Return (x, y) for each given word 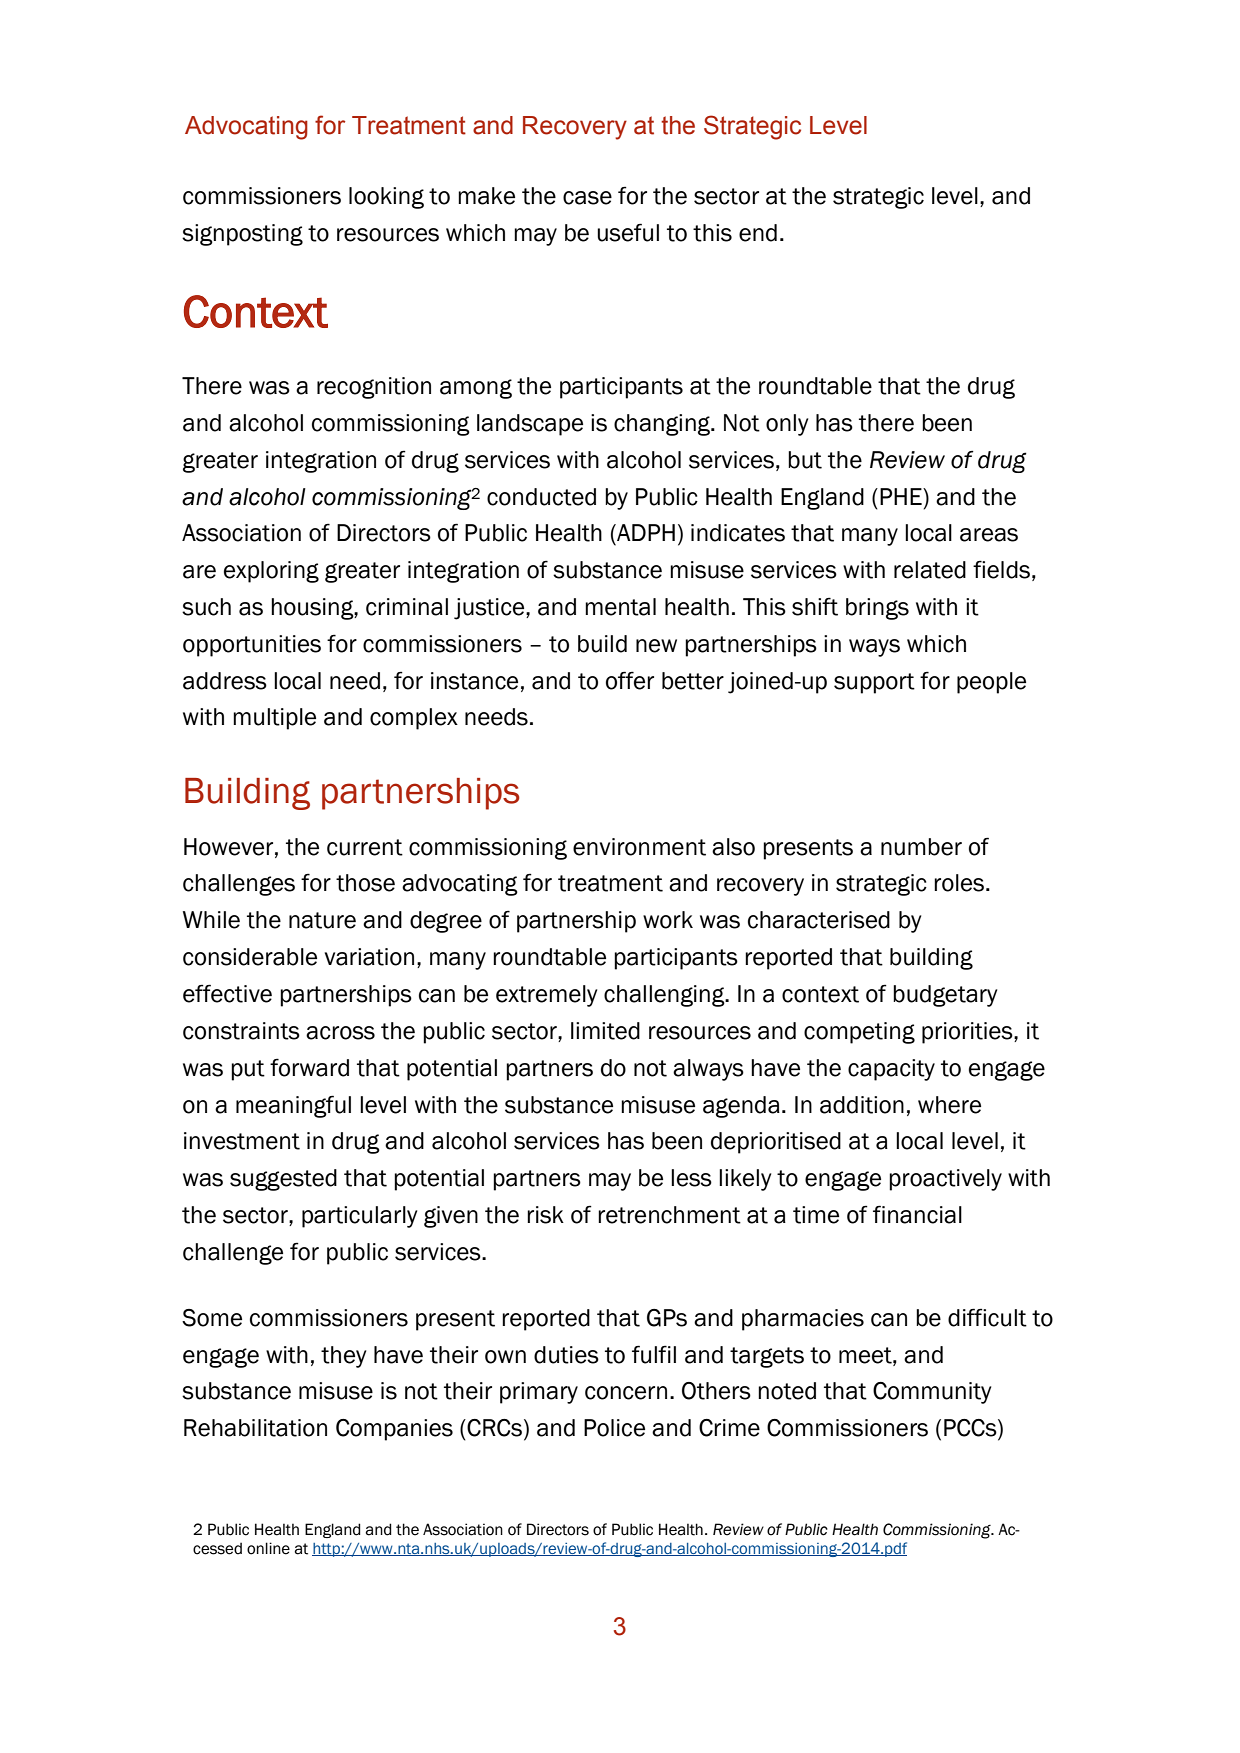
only (787, 425)
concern (626, 1393)
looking (386, 198)
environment (639, 847)
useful (628, 232)
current (365, 847)
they (343, 1357)
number (921, 847)
